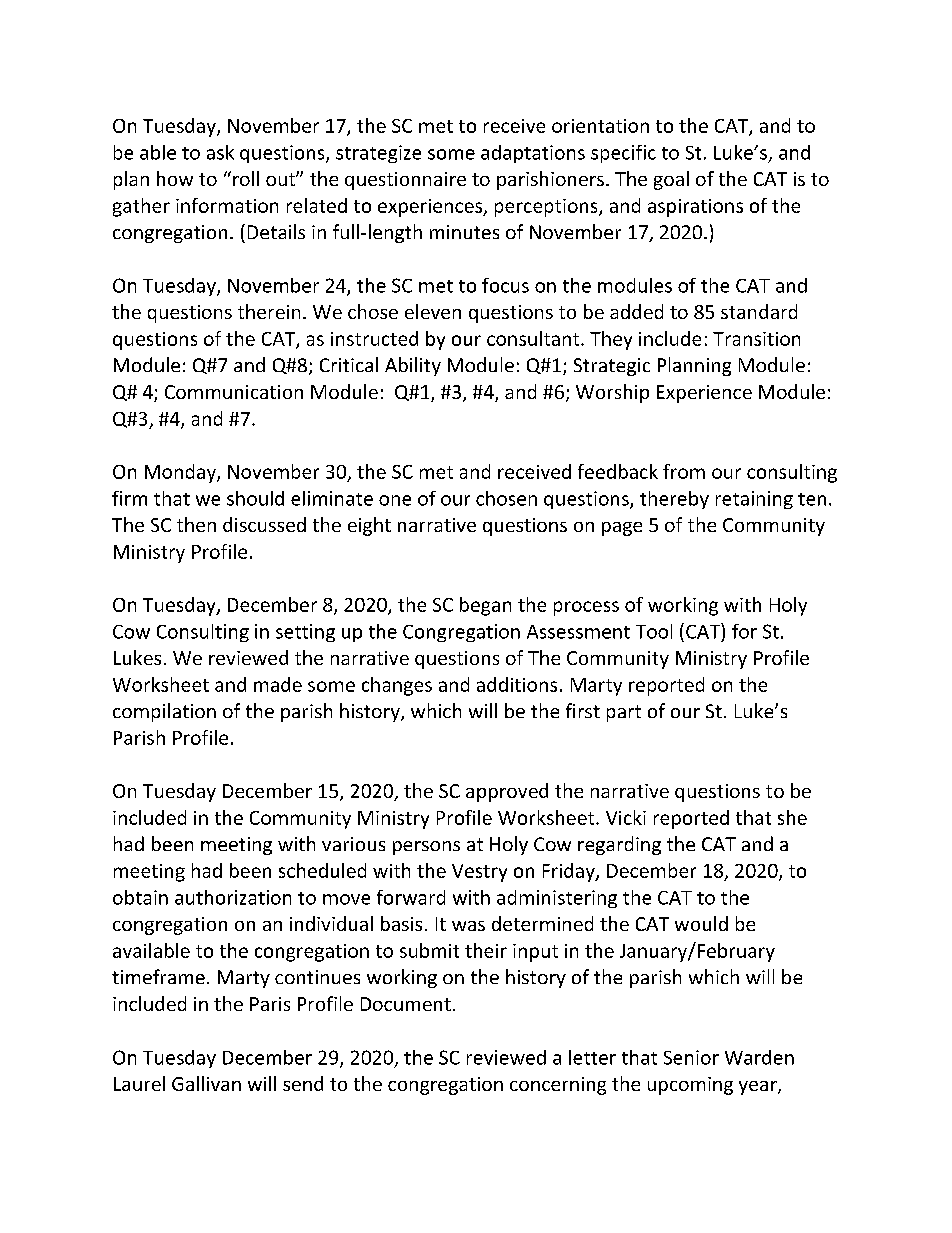 The height and width of the screenshot is (1233, 952). Describe the element at coordinates (507, 792) in the screenshot. I see `approved` at that location.
